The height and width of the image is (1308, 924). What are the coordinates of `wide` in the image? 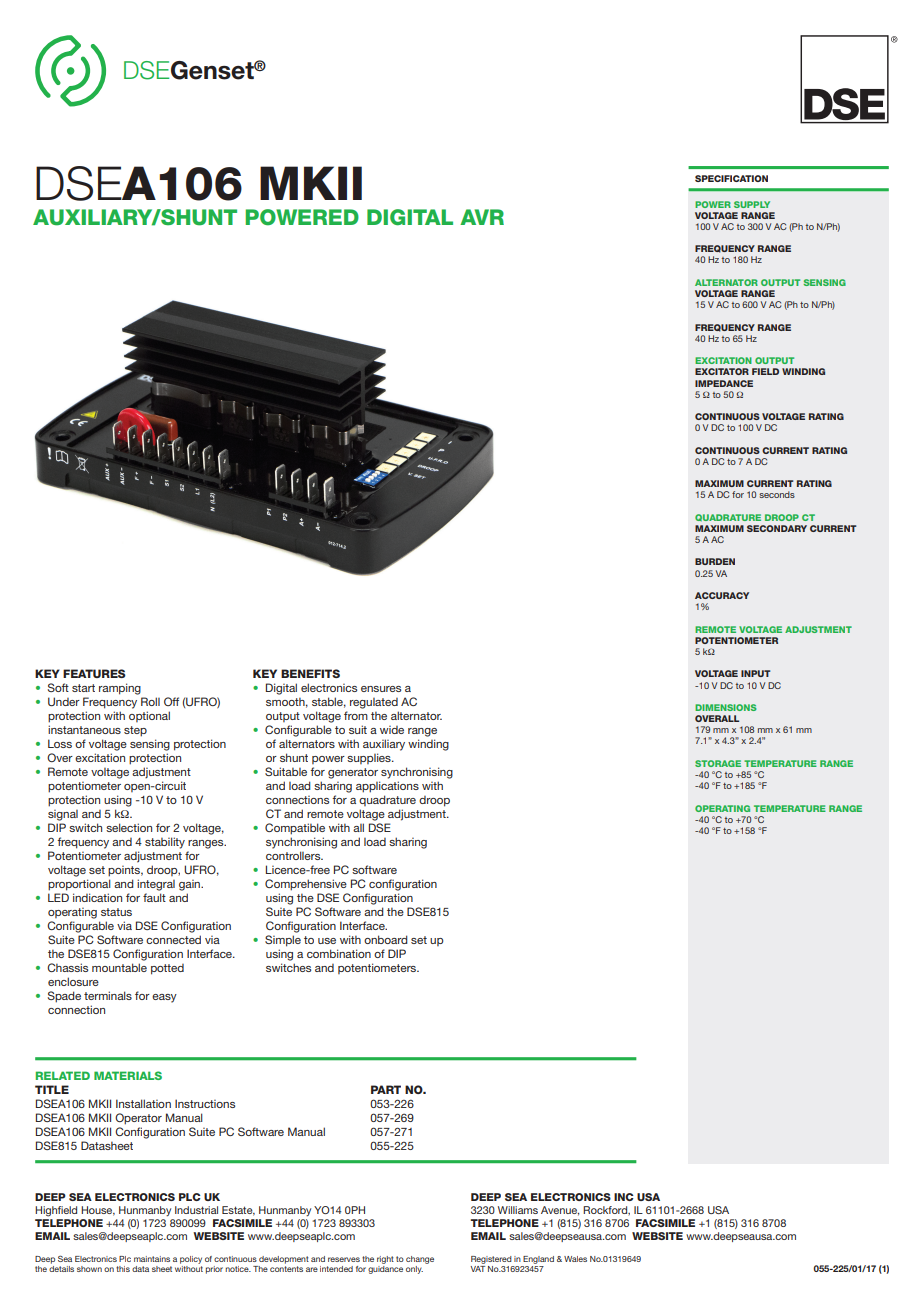 It's located at (392, 730).
